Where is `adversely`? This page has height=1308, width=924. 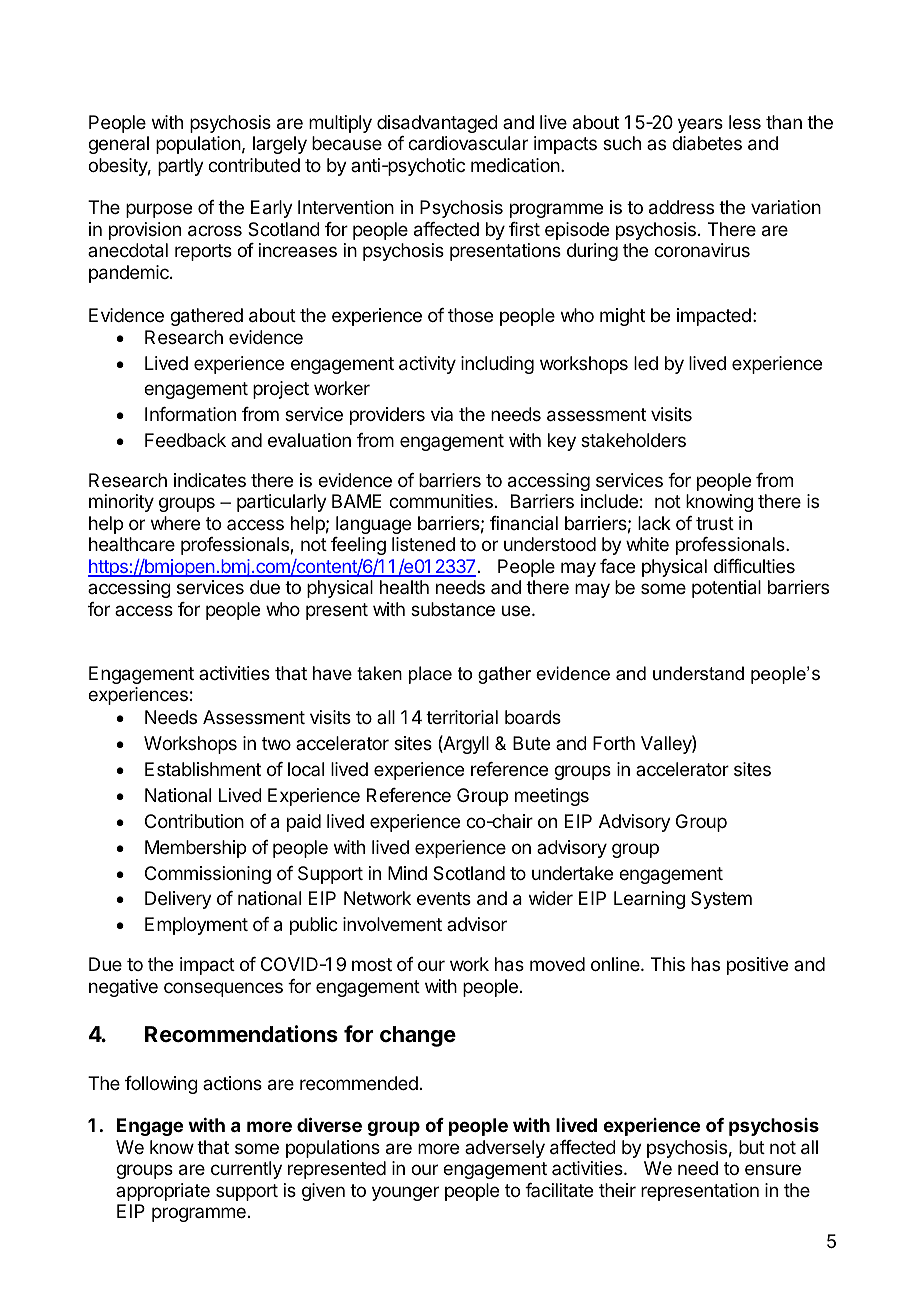 adversely is located at coordinates (505, 1149).
